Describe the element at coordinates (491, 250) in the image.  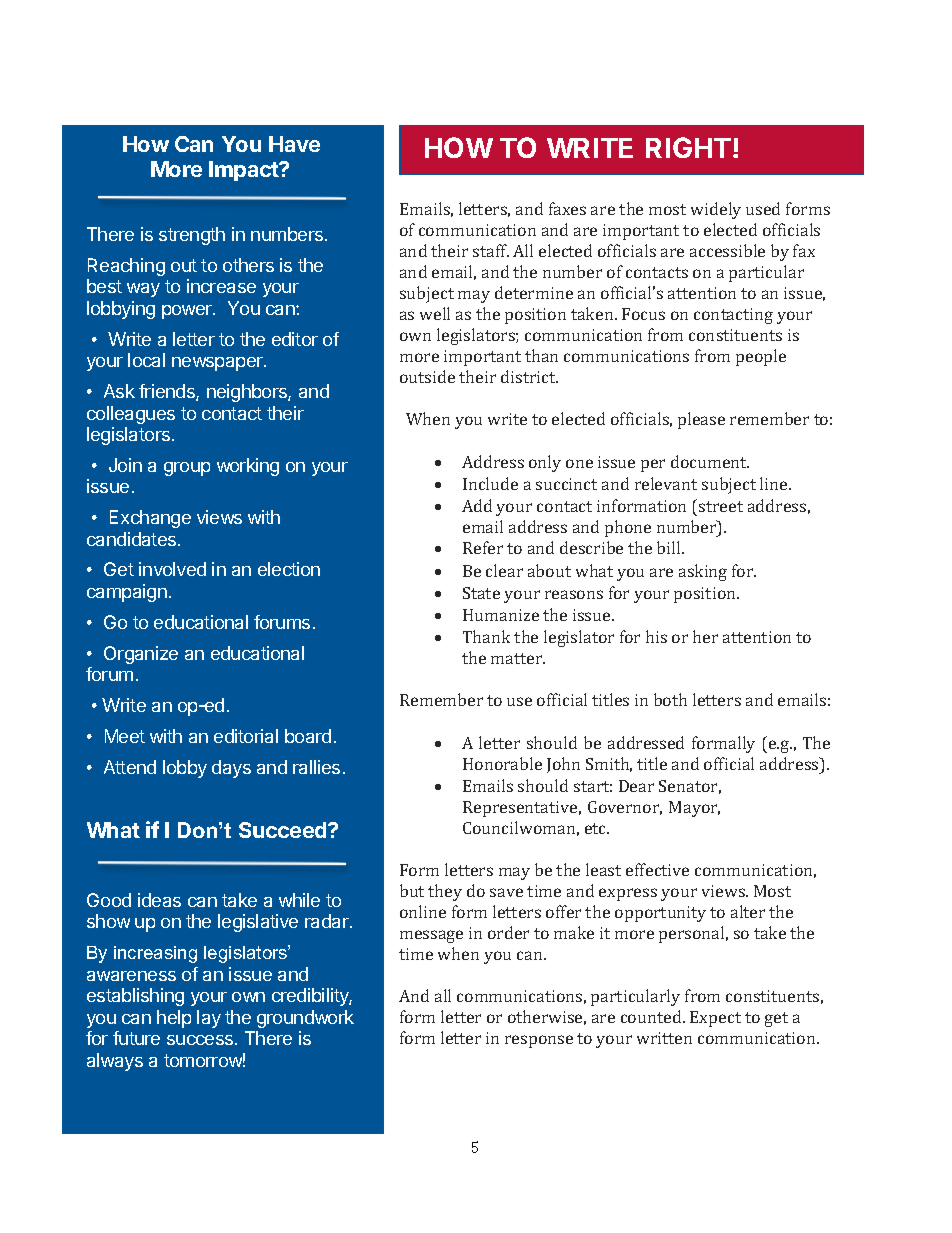
I see `staff` at that location.
